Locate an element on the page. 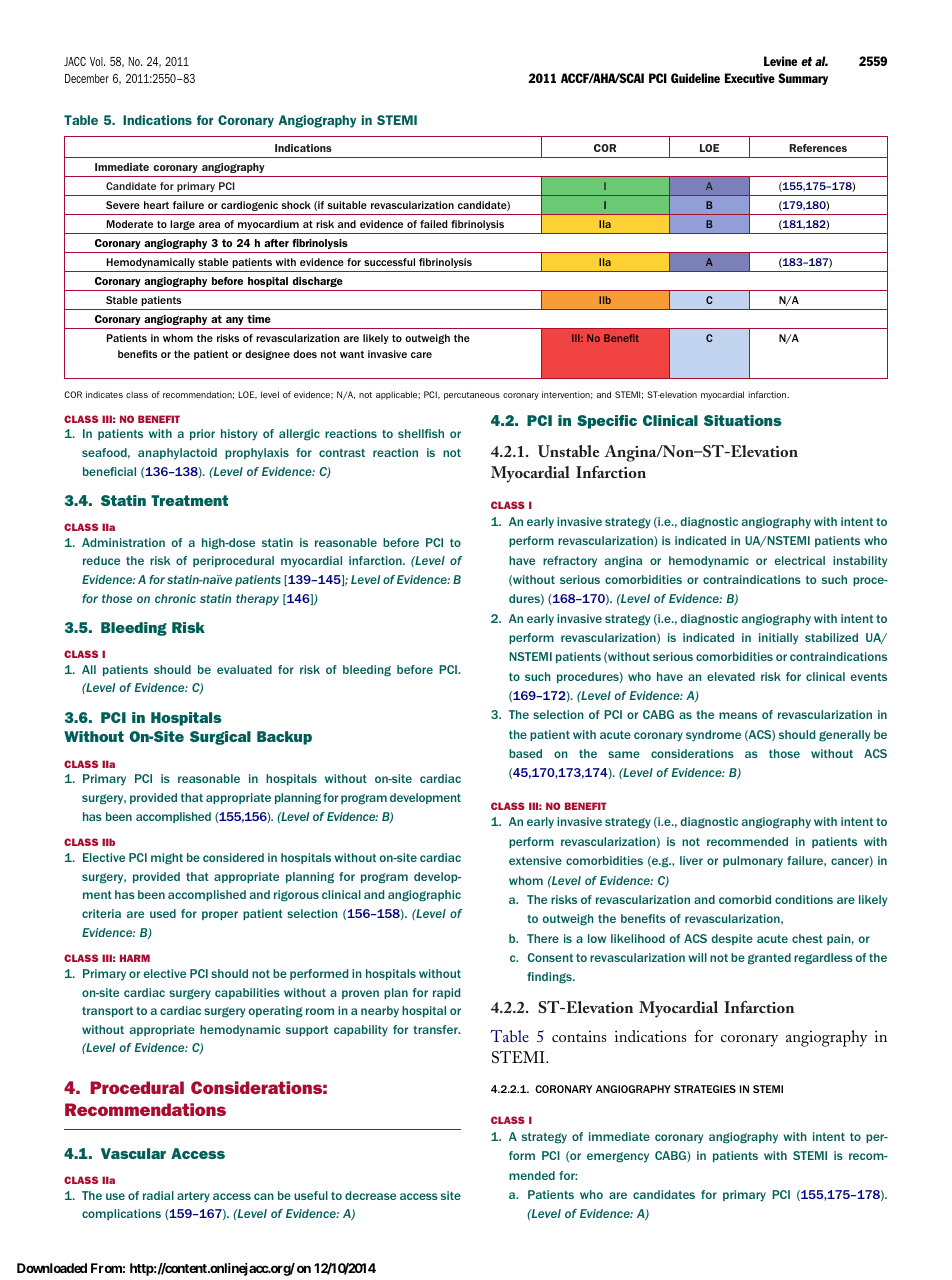 This document has width=952, height=1280. decrease is located at coordinates (370, 1195).
